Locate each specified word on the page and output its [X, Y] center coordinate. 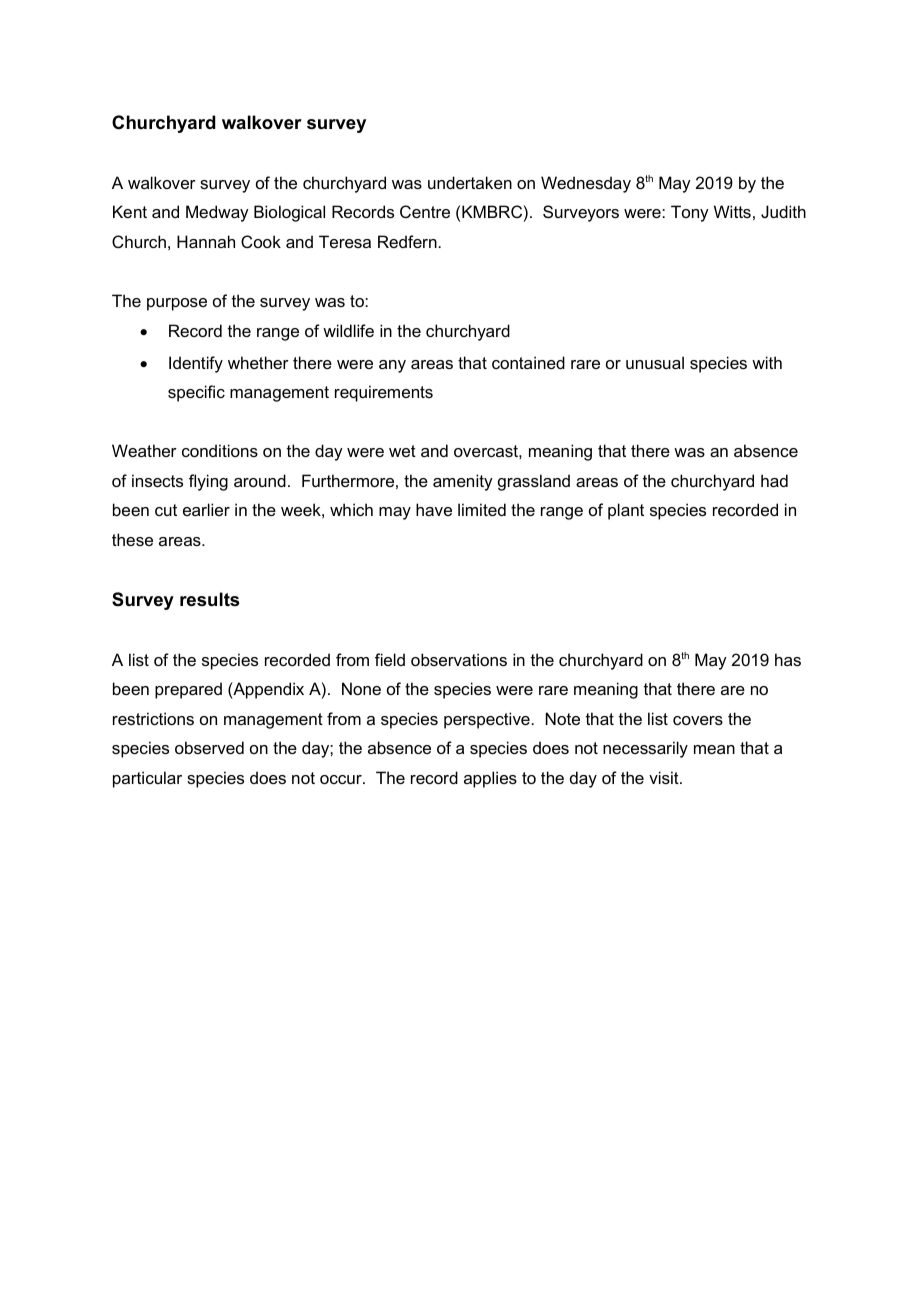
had [774, 480]
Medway [217, 213]
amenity [463, 482]
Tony [690, 213]
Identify [196, 364]
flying [208, 482]
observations [459, 659]
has [788, 659]
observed [209, 747]
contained [528, 362]
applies [490, 779]
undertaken [470, 182]
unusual [655, 362]
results [209, 599]
